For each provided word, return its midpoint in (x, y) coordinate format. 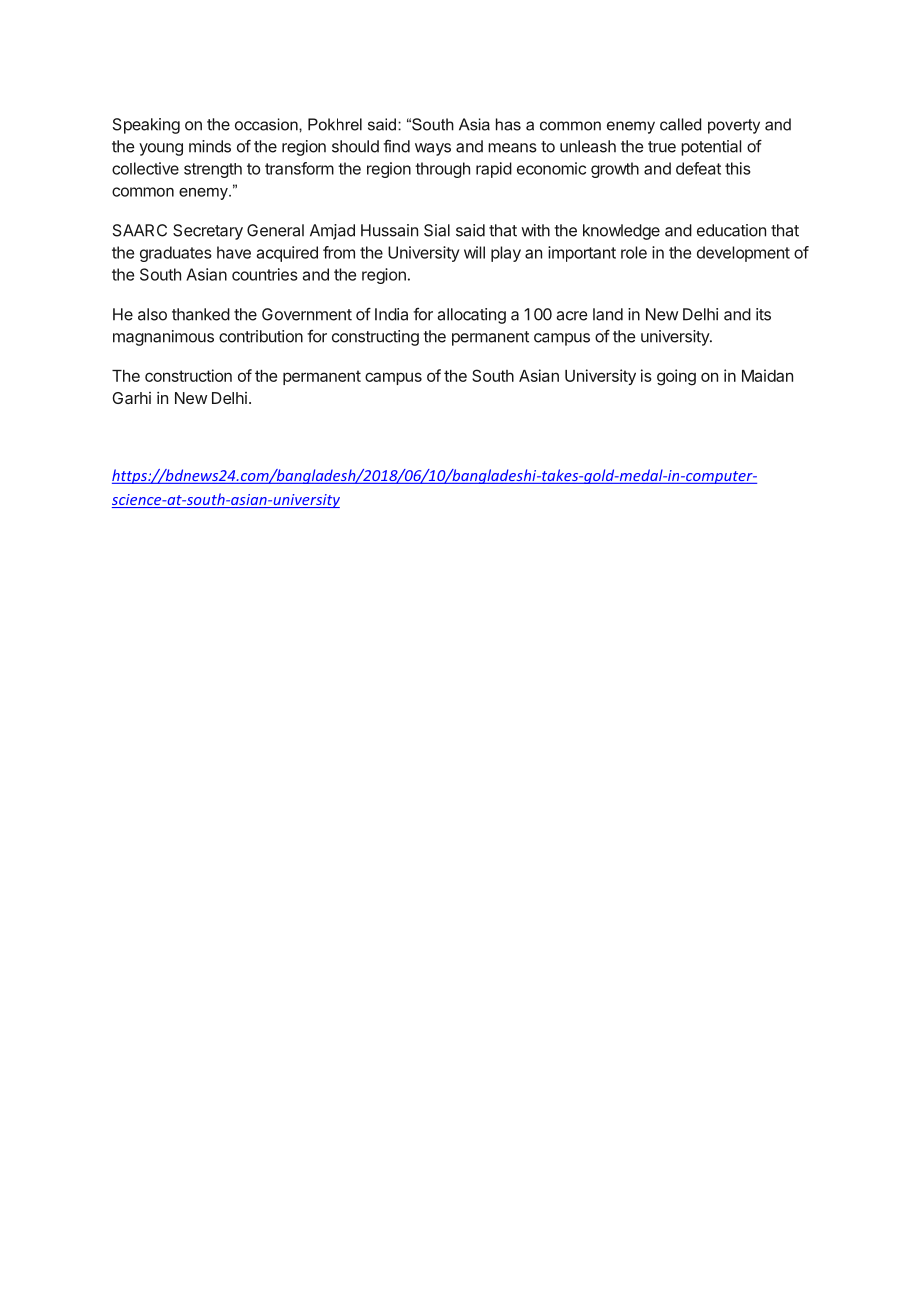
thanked (201, 314)
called (680, 124)
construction (188, 375)
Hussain (389, 230)
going (676, 377)
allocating (471, 316)
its (763, 314)
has (508, 124)
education (731, 230)
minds (210, 146)
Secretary (208, 232)
